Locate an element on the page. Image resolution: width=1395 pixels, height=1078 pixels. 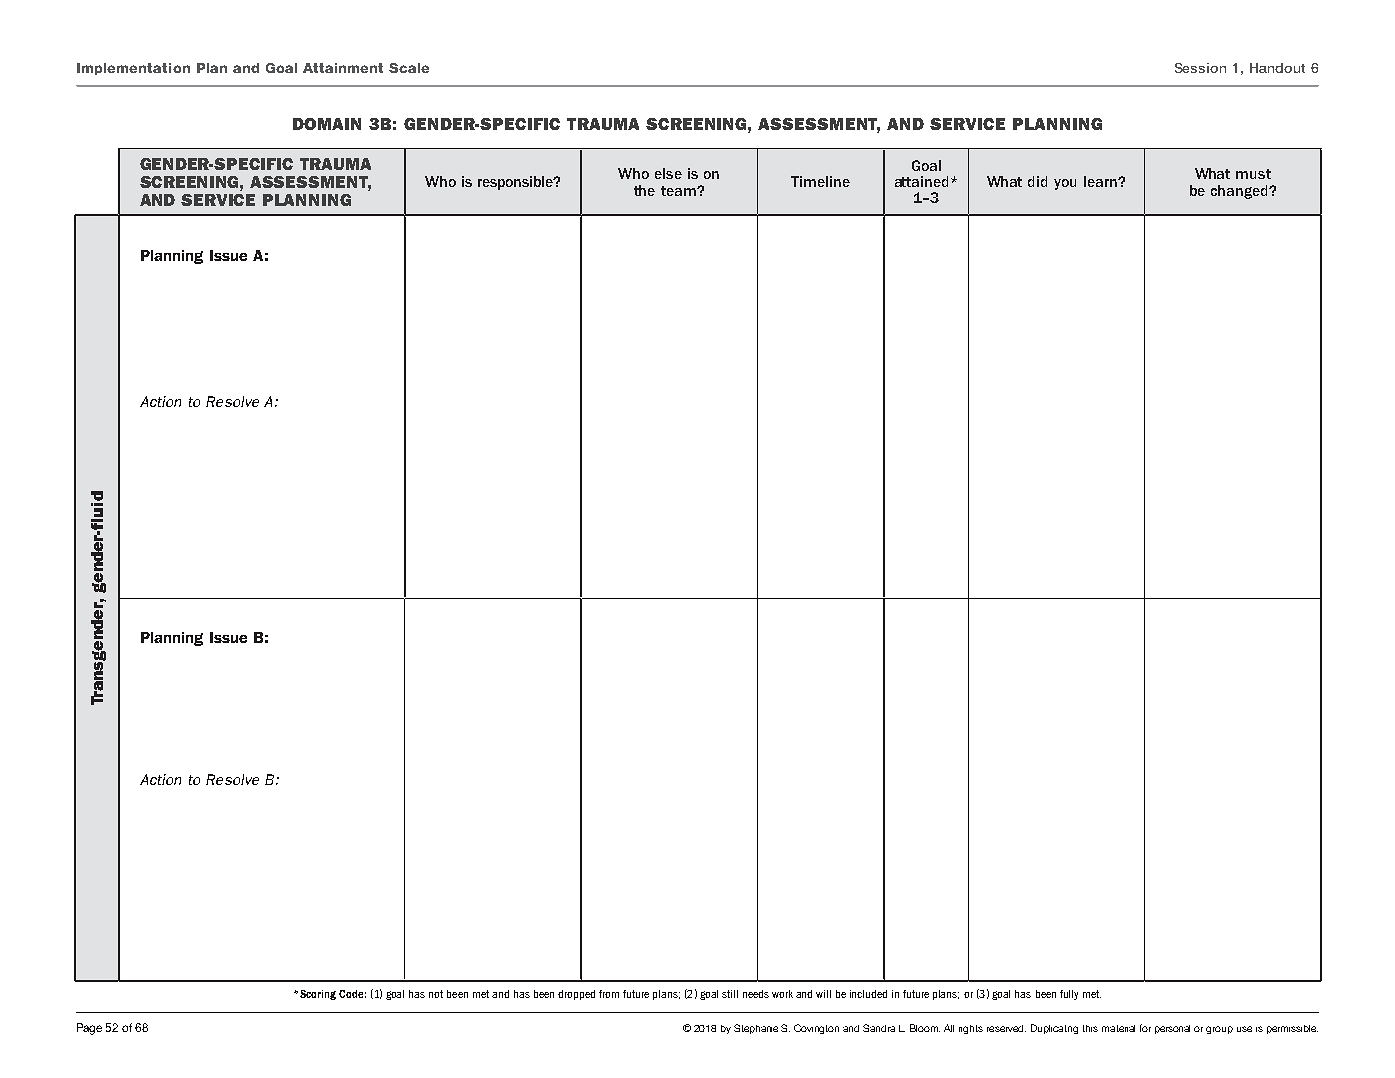
DOMAIN is located at coordinates (327, 124).
